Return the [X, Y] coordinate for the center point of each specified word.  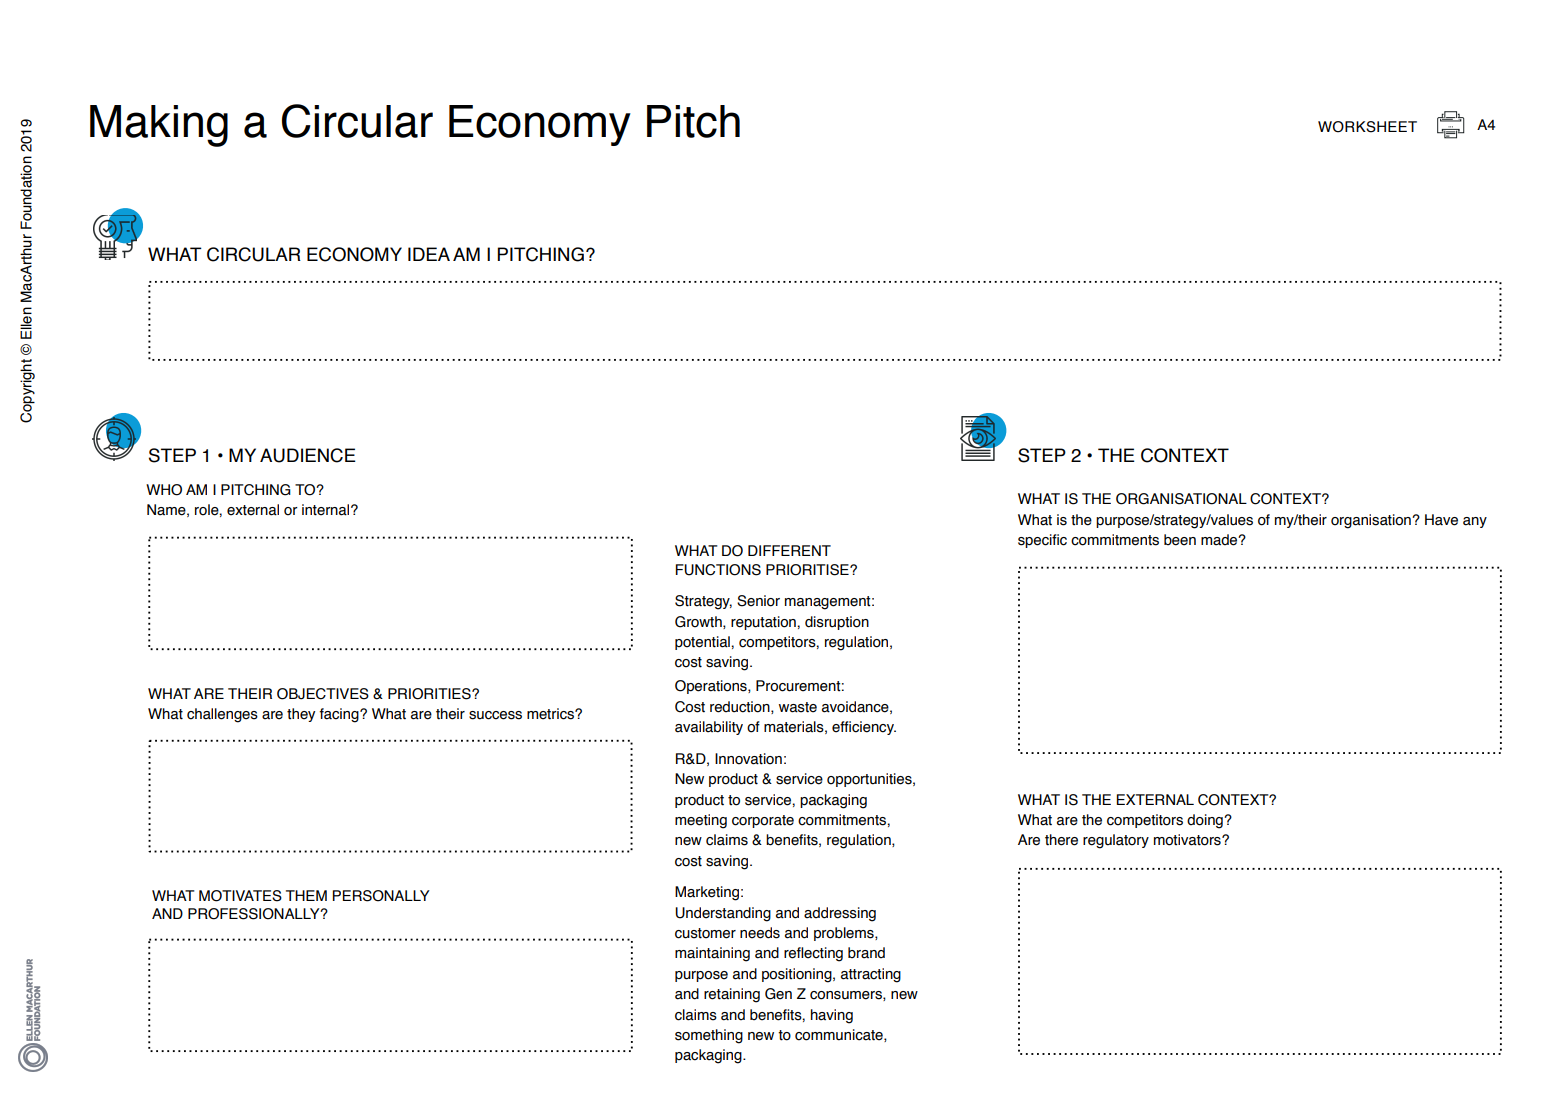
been [1180, 540]
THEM [306, 895]
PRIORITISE [808, 570]
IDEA [429, 254]
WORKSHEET [1367, 127]
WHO [164, 490]
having [832, 1016]
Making [159, 126]
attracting [871, 975]
